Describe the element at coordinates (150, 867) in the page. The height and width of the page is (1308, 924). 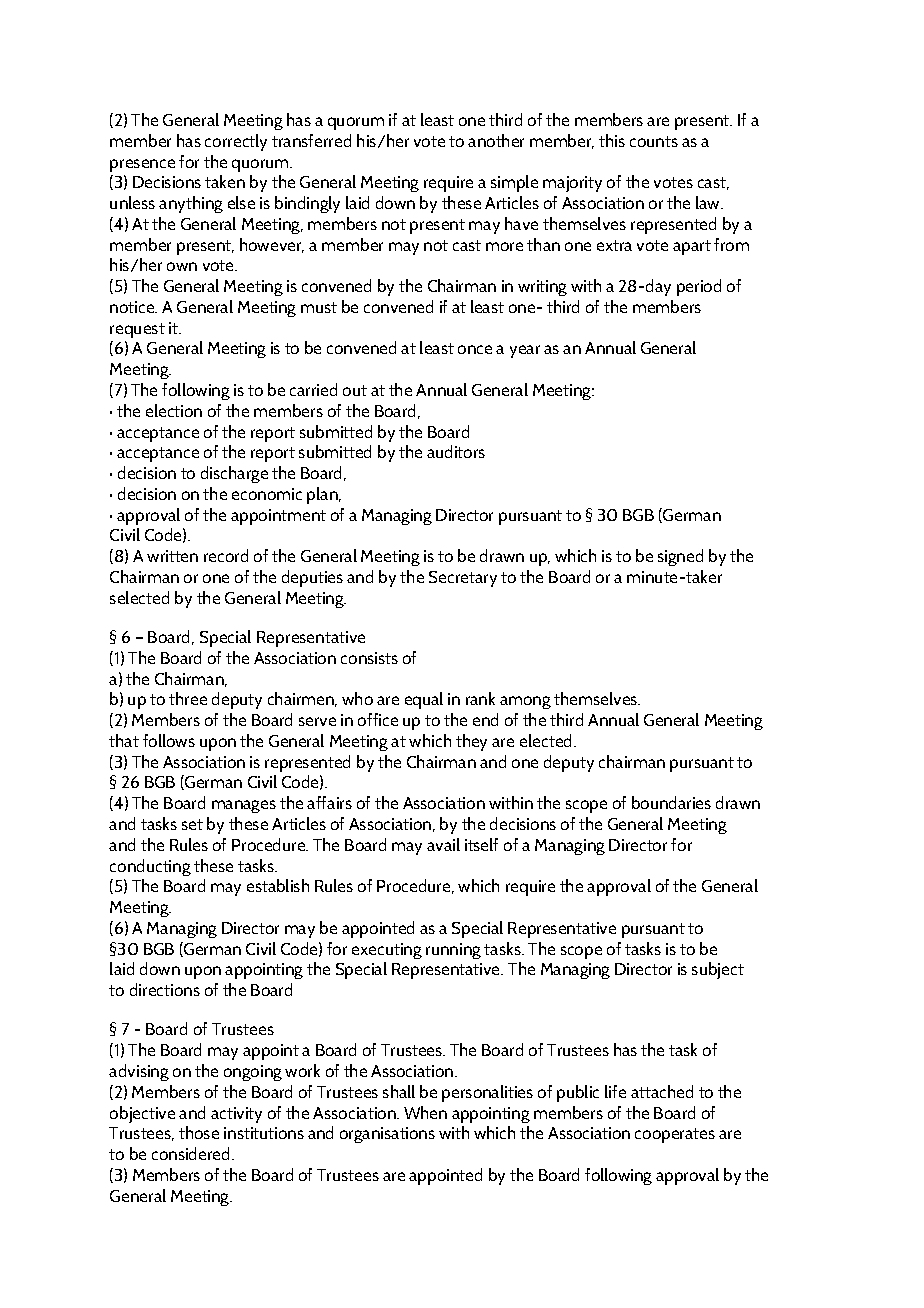
I see `conducting` at that location.
